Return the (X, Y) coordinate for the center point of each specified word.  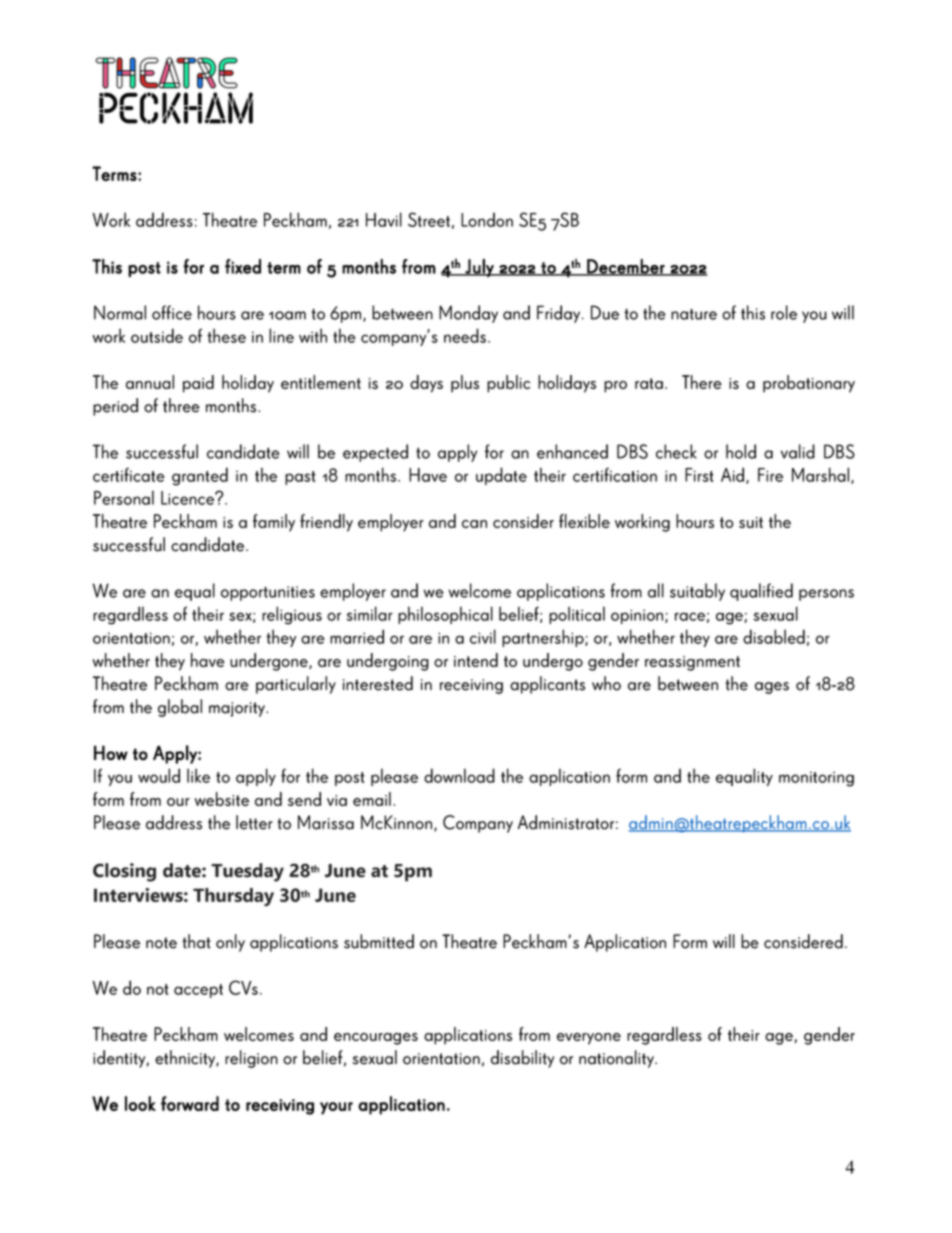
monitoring (816, 779)
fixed (243, 266)
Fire (770, 475)
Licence (188, 498)
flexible (584, 521)
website (222, 799)
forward (190, 1103)
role (784, 312)
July (479, 268)
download (459, 775)
